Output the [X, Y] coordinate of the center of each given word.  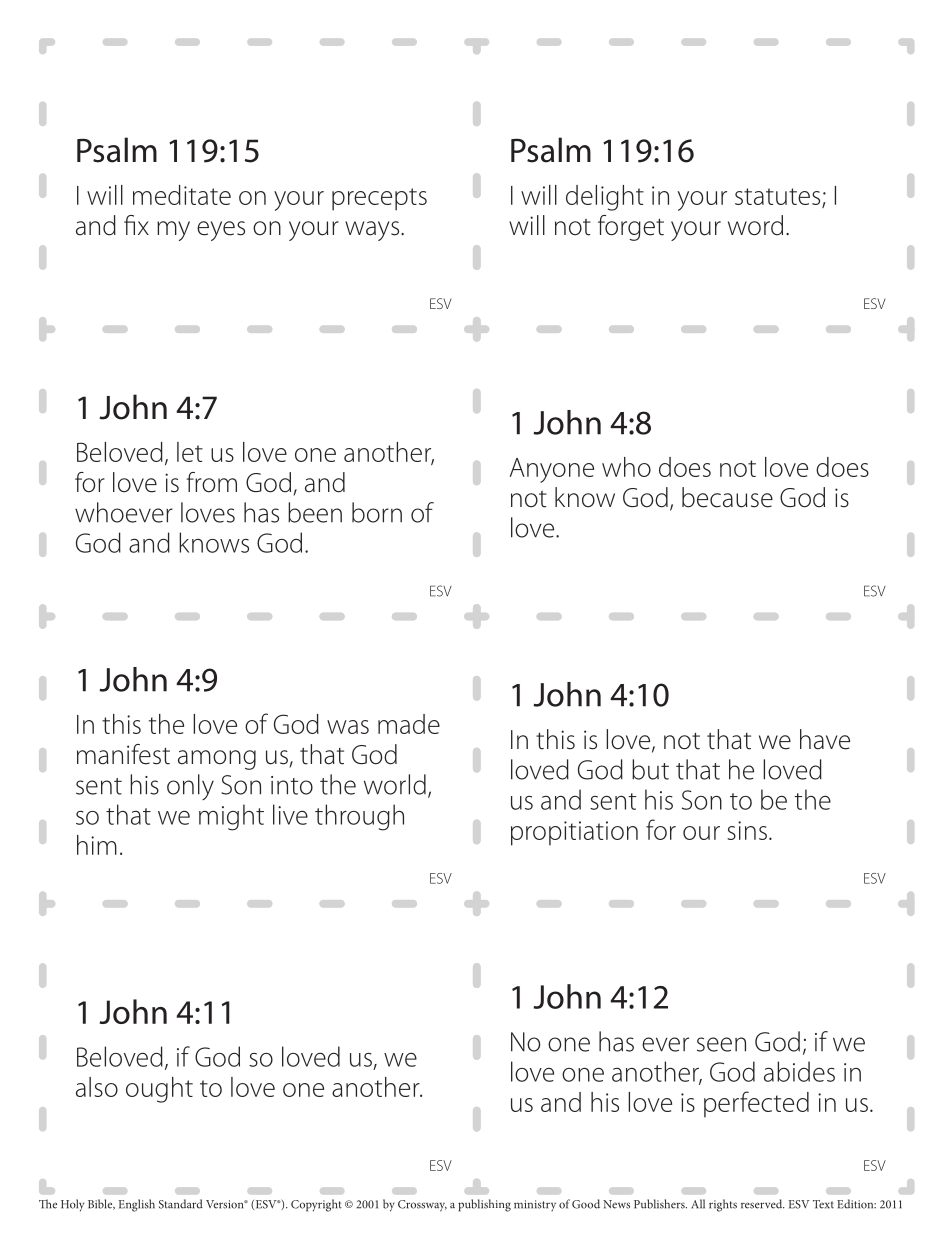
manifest [123, 754]
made [409, 724]
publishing [484, 1205]
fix [136, 225]
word [755, 225]
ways [373, 231]
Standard [181, 1204]
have [825, 739]
